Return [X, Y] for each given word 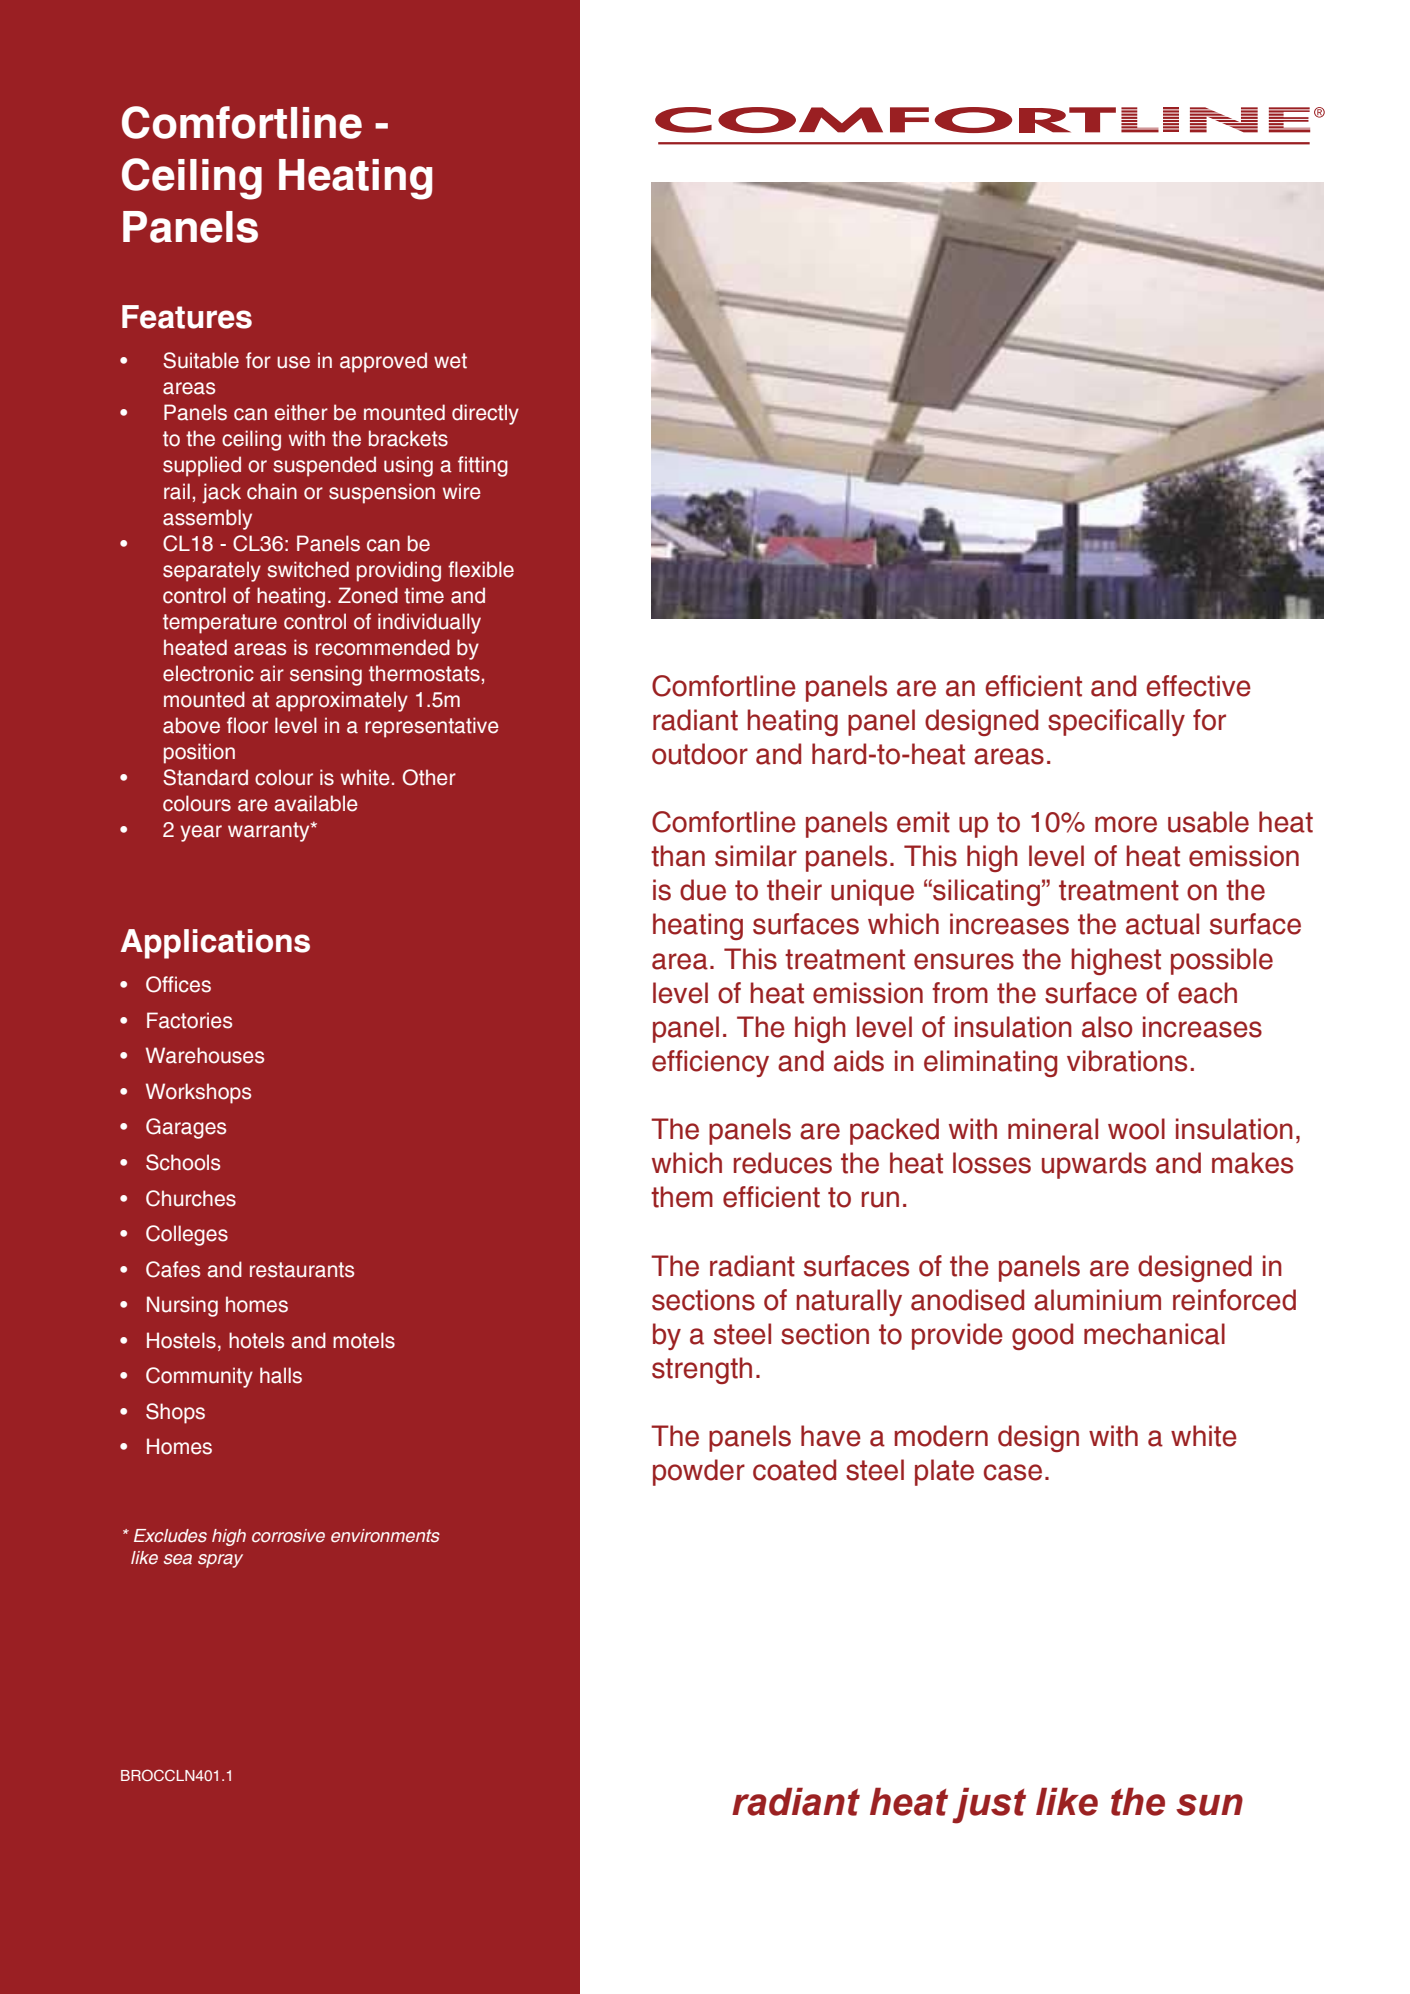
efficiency [710, 1063]
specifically [1116, 722]
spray [220, 1561]
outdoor [700, 754]
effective [1198, 686]
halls [281, 1375]
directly [485, 414]
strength [702, 1370]
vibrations [1127, 1061]
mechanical [1154, 1334]
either [301, 412]
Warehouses [205, 1055]
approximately [342, 701]
